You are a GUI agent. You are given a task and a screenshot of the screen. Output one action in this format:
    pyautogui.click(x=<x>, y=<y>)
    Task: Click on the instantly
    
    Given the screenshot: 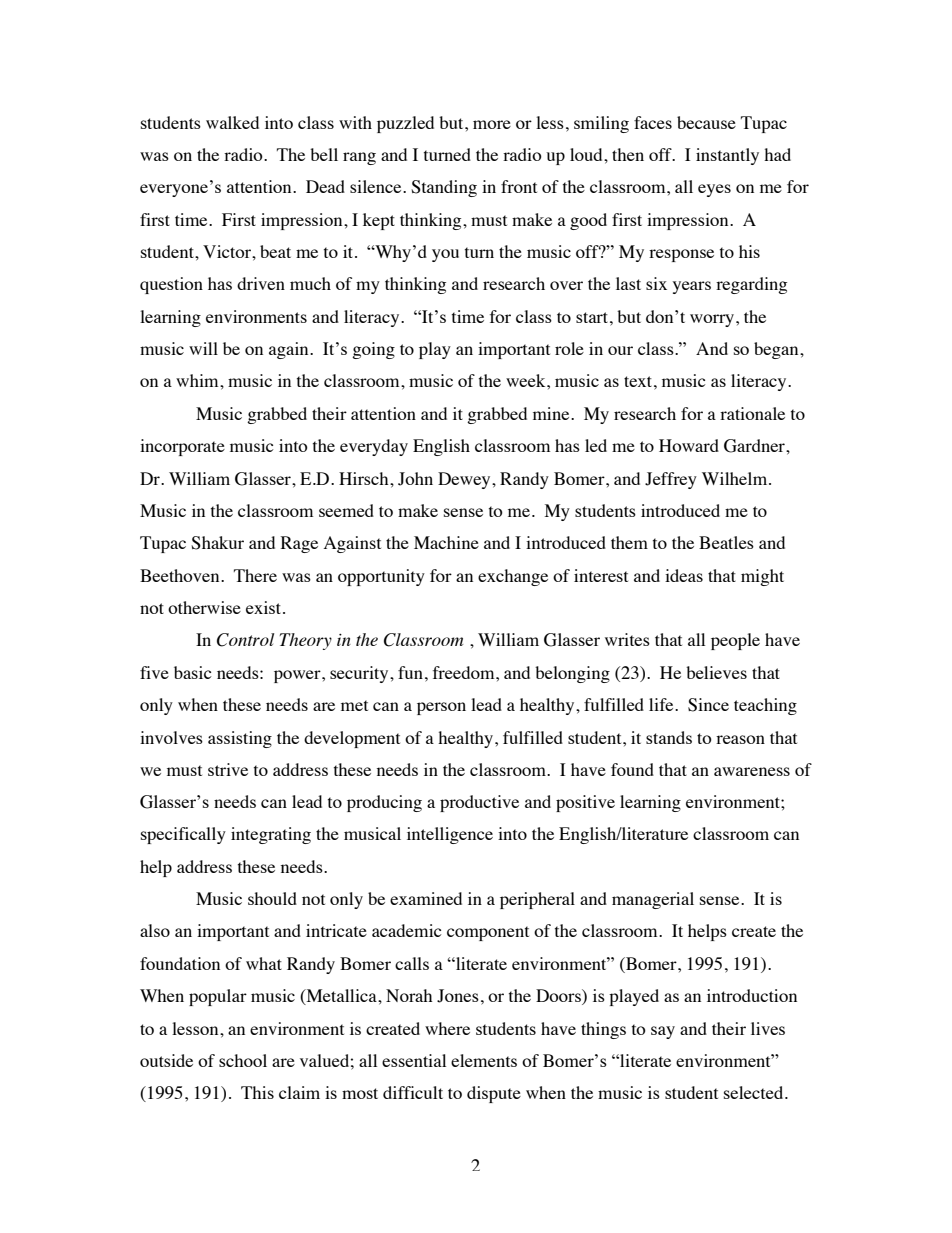 What is the action you would take?
    pyautogui.click(x=727, y=156)
